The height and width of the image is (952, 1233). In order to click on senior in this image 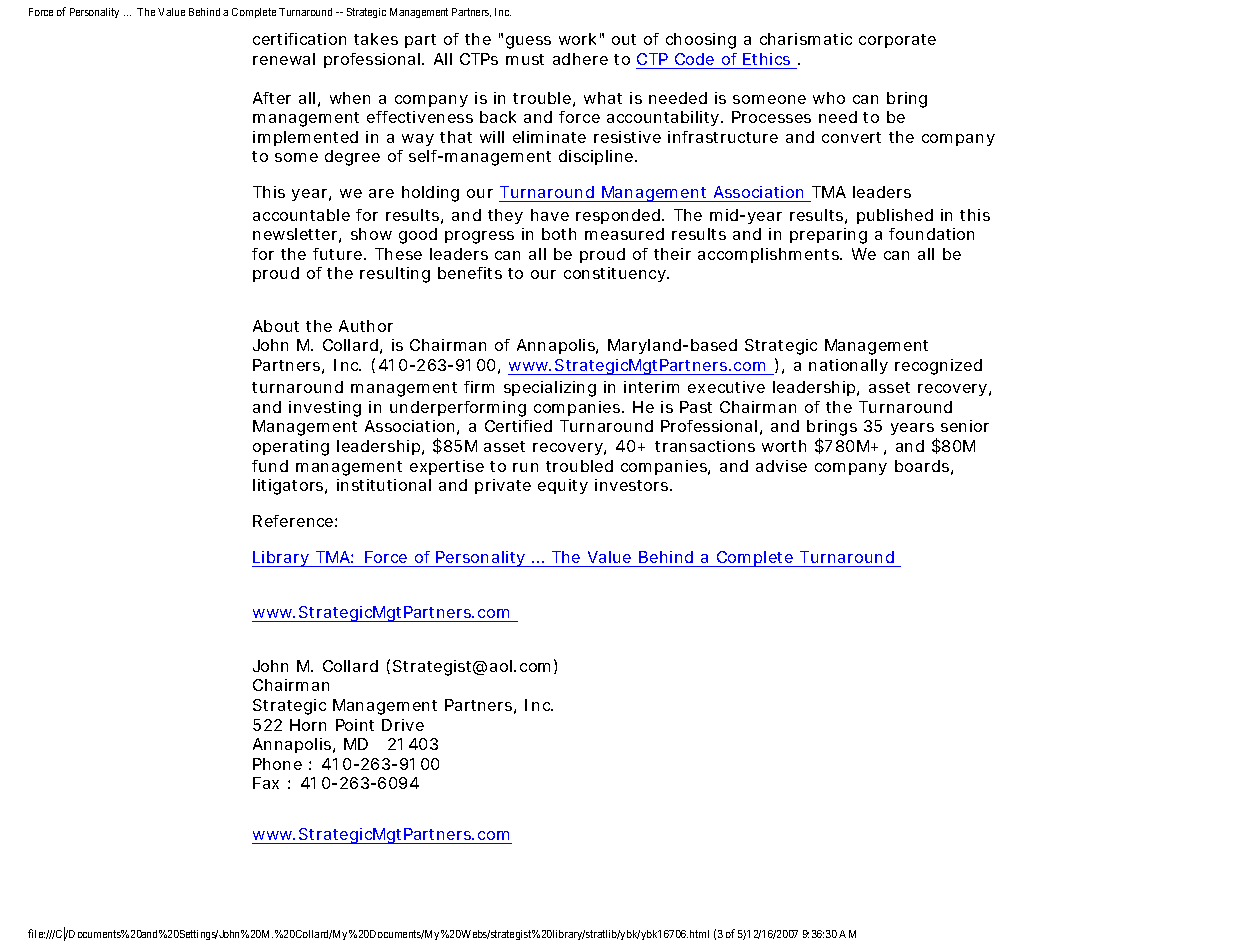, I will do `click(965, 426)`.
